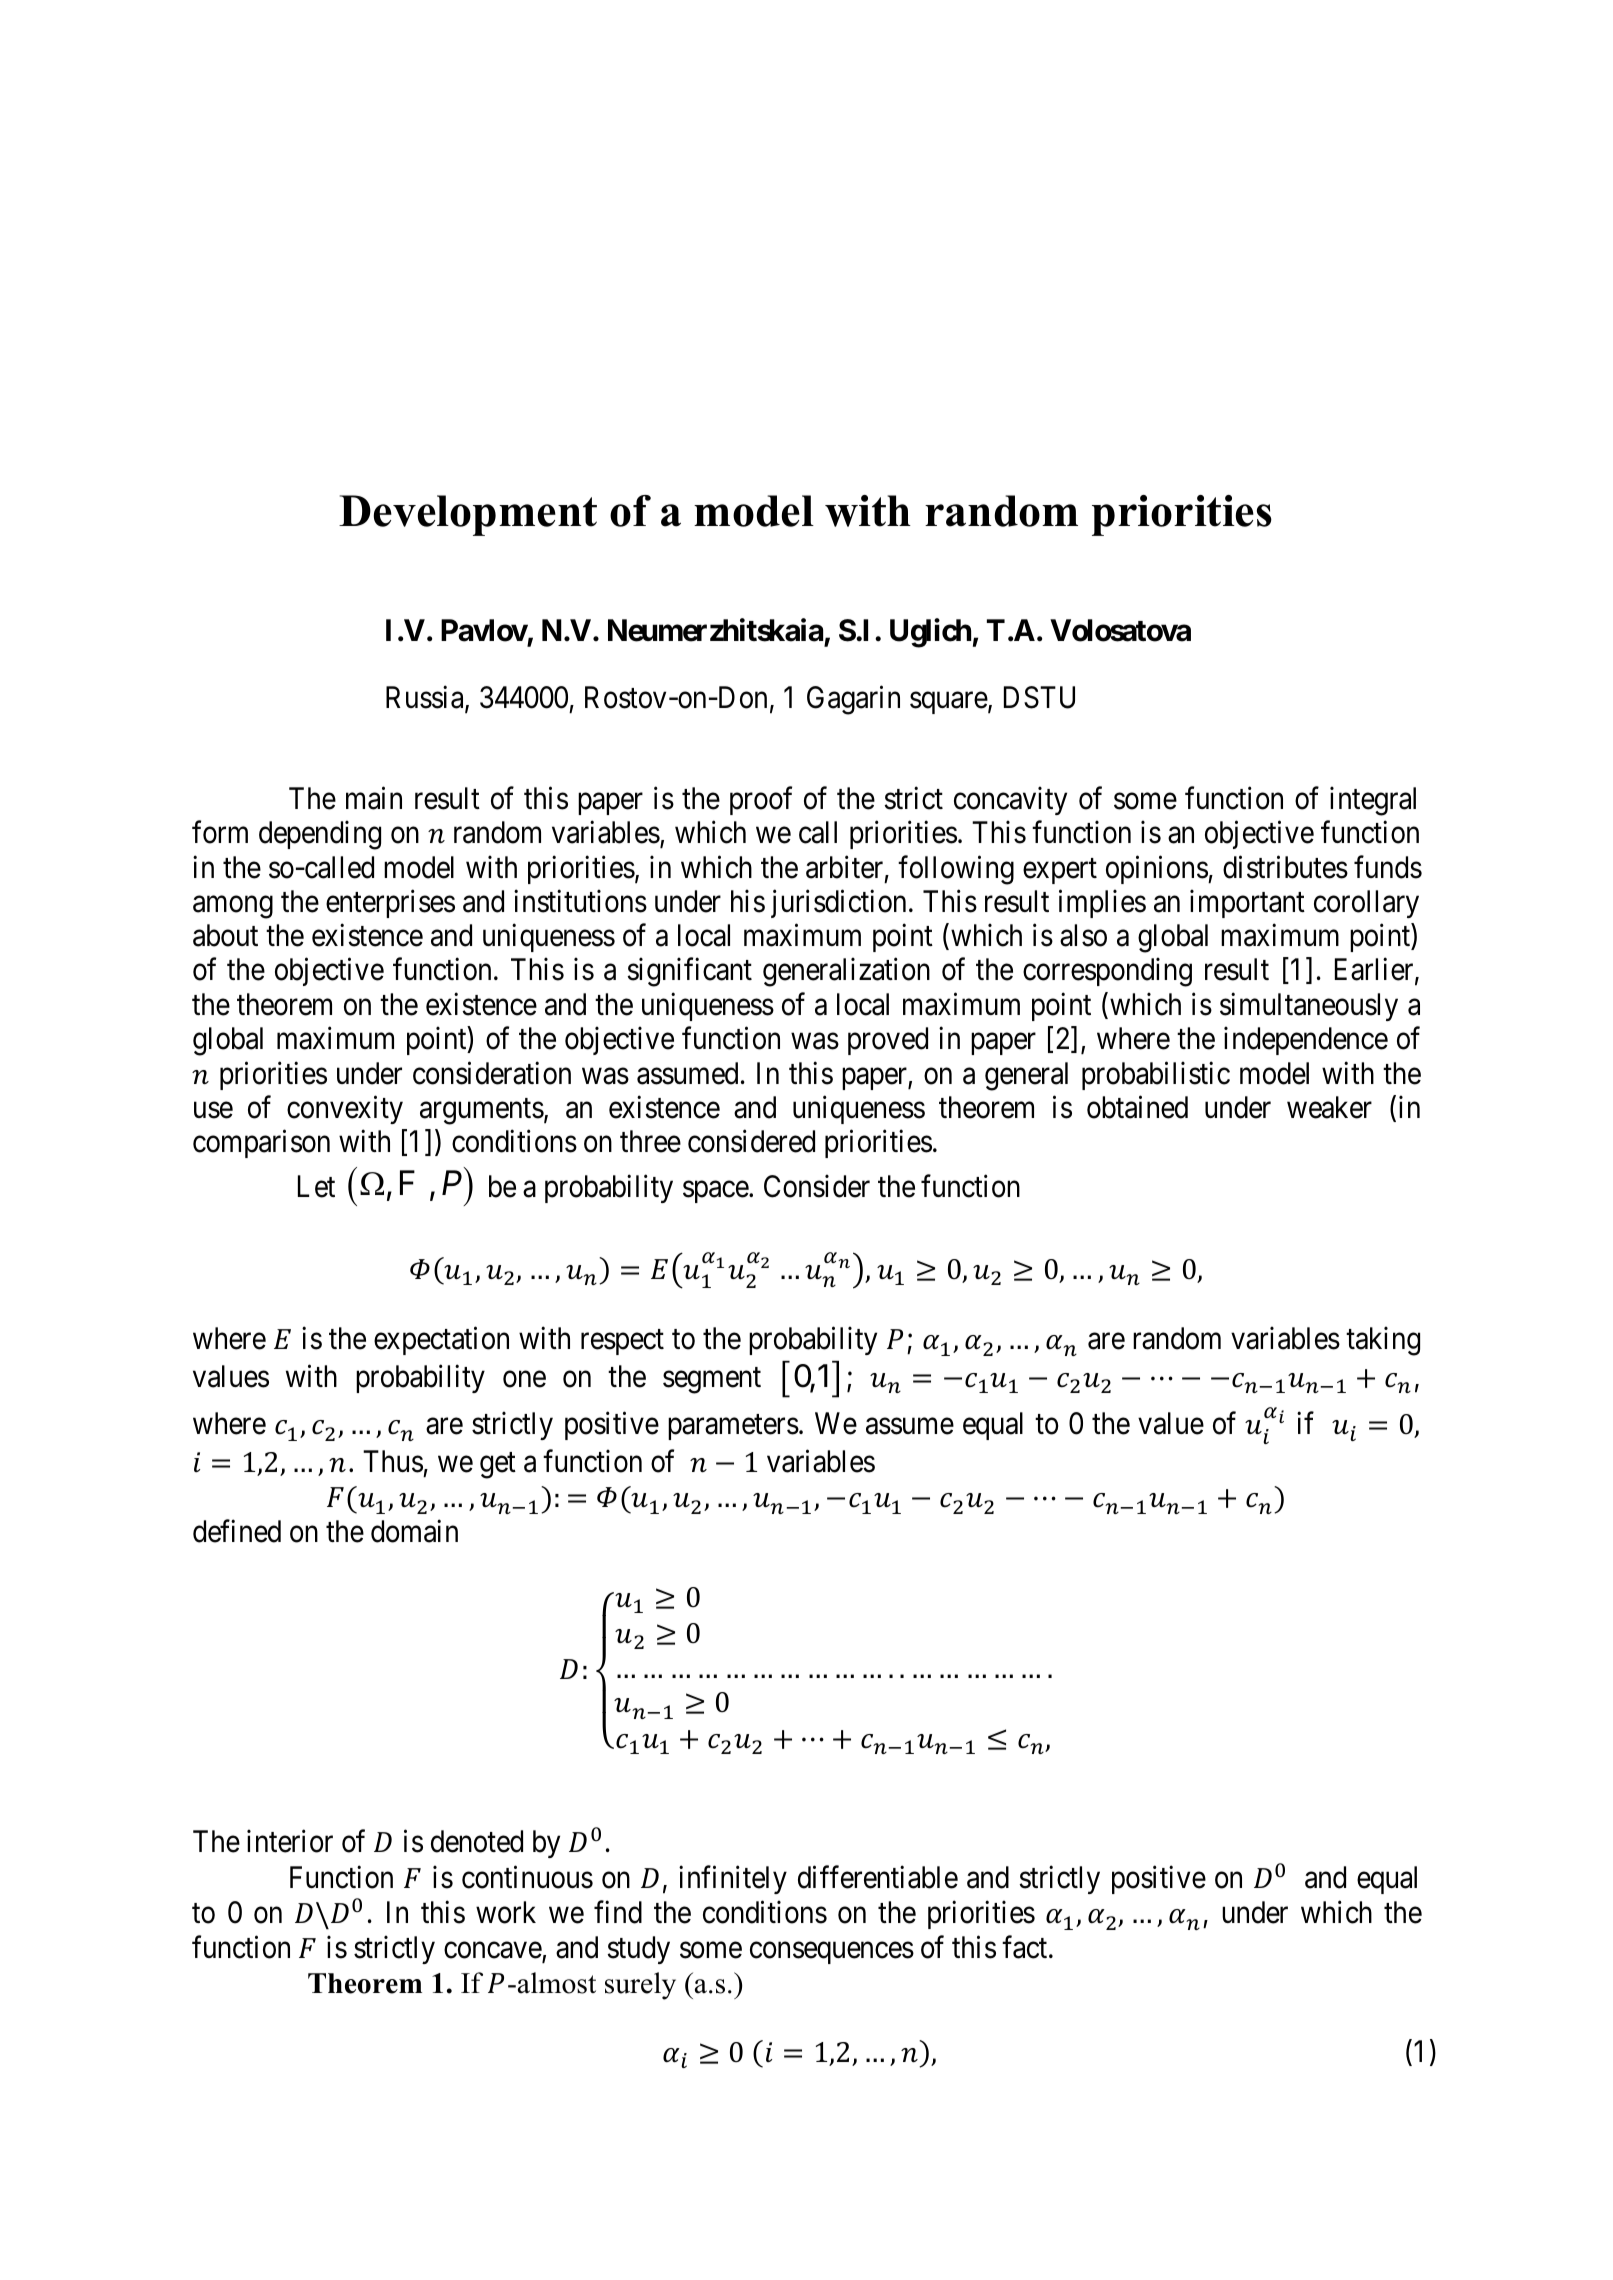  I want to click on differentiable, so click(878, 1877).
